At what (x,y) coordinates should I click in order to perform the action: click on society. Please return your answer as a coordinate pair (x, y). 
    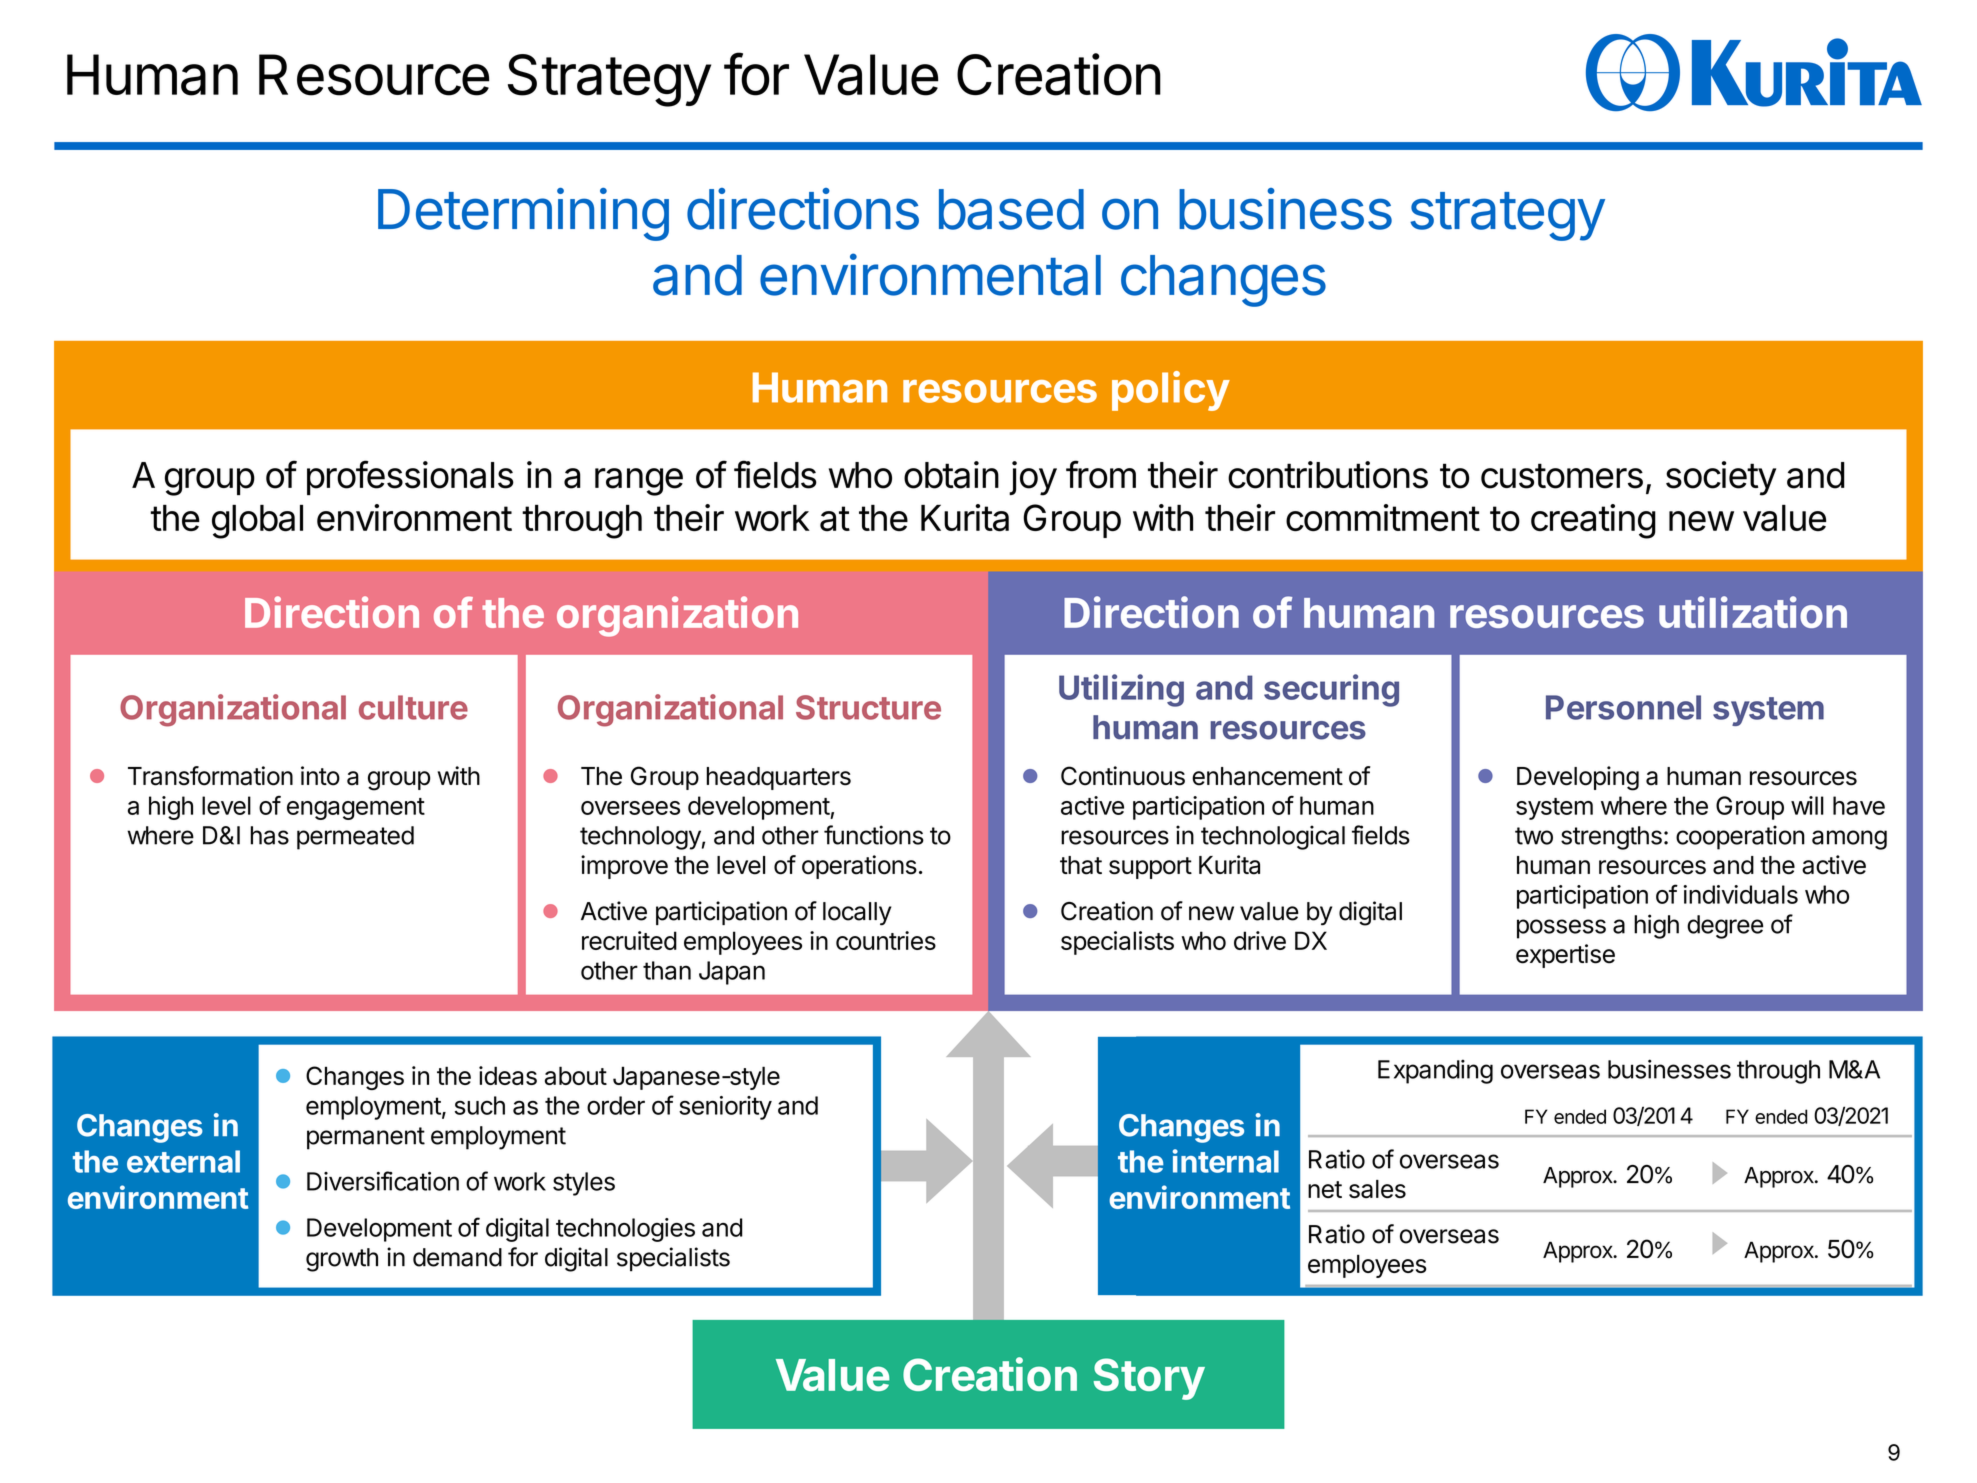
    Looking at the image, I should click on (1721, 478).
